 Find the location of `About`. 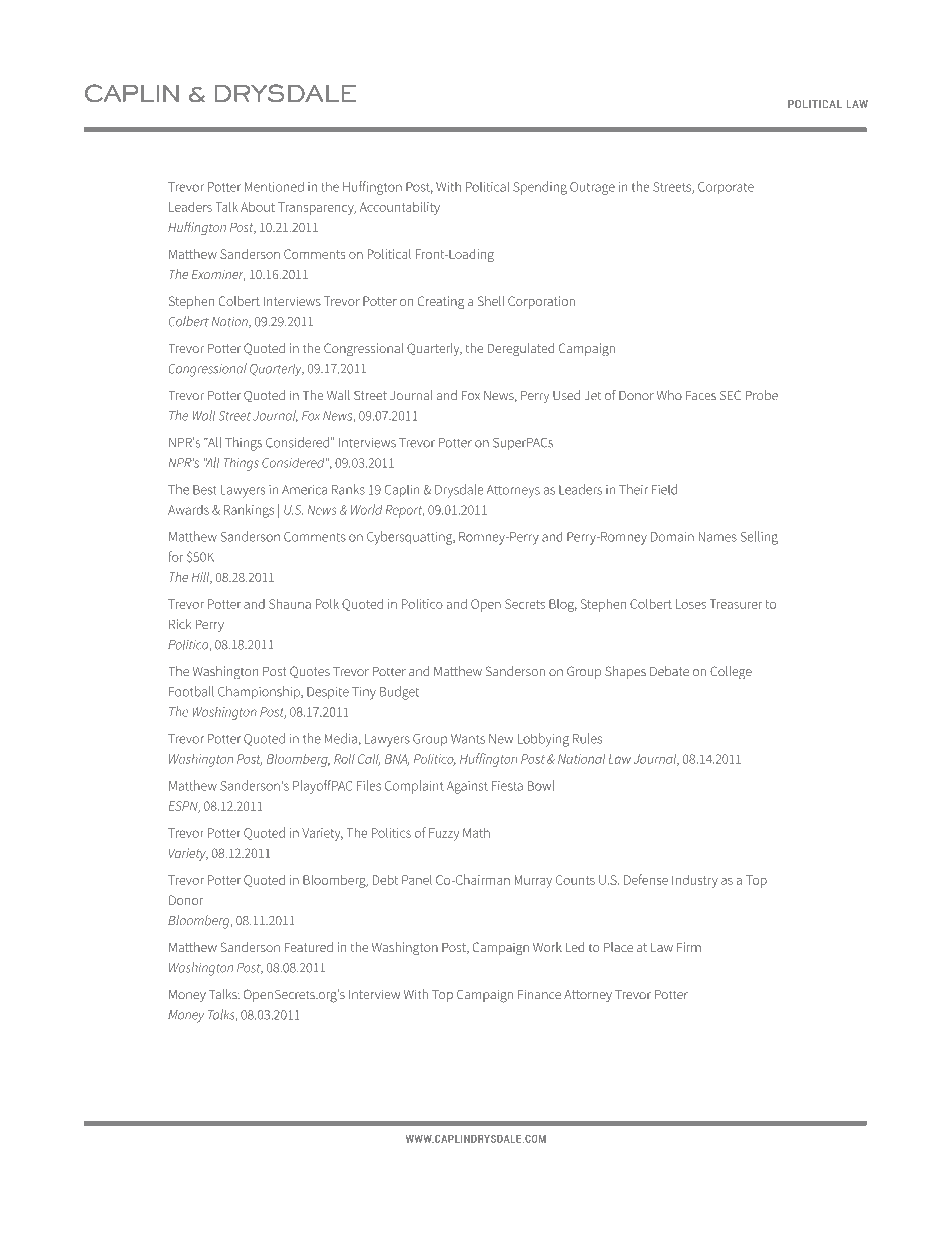

About is located at coordinates (258, 207).
